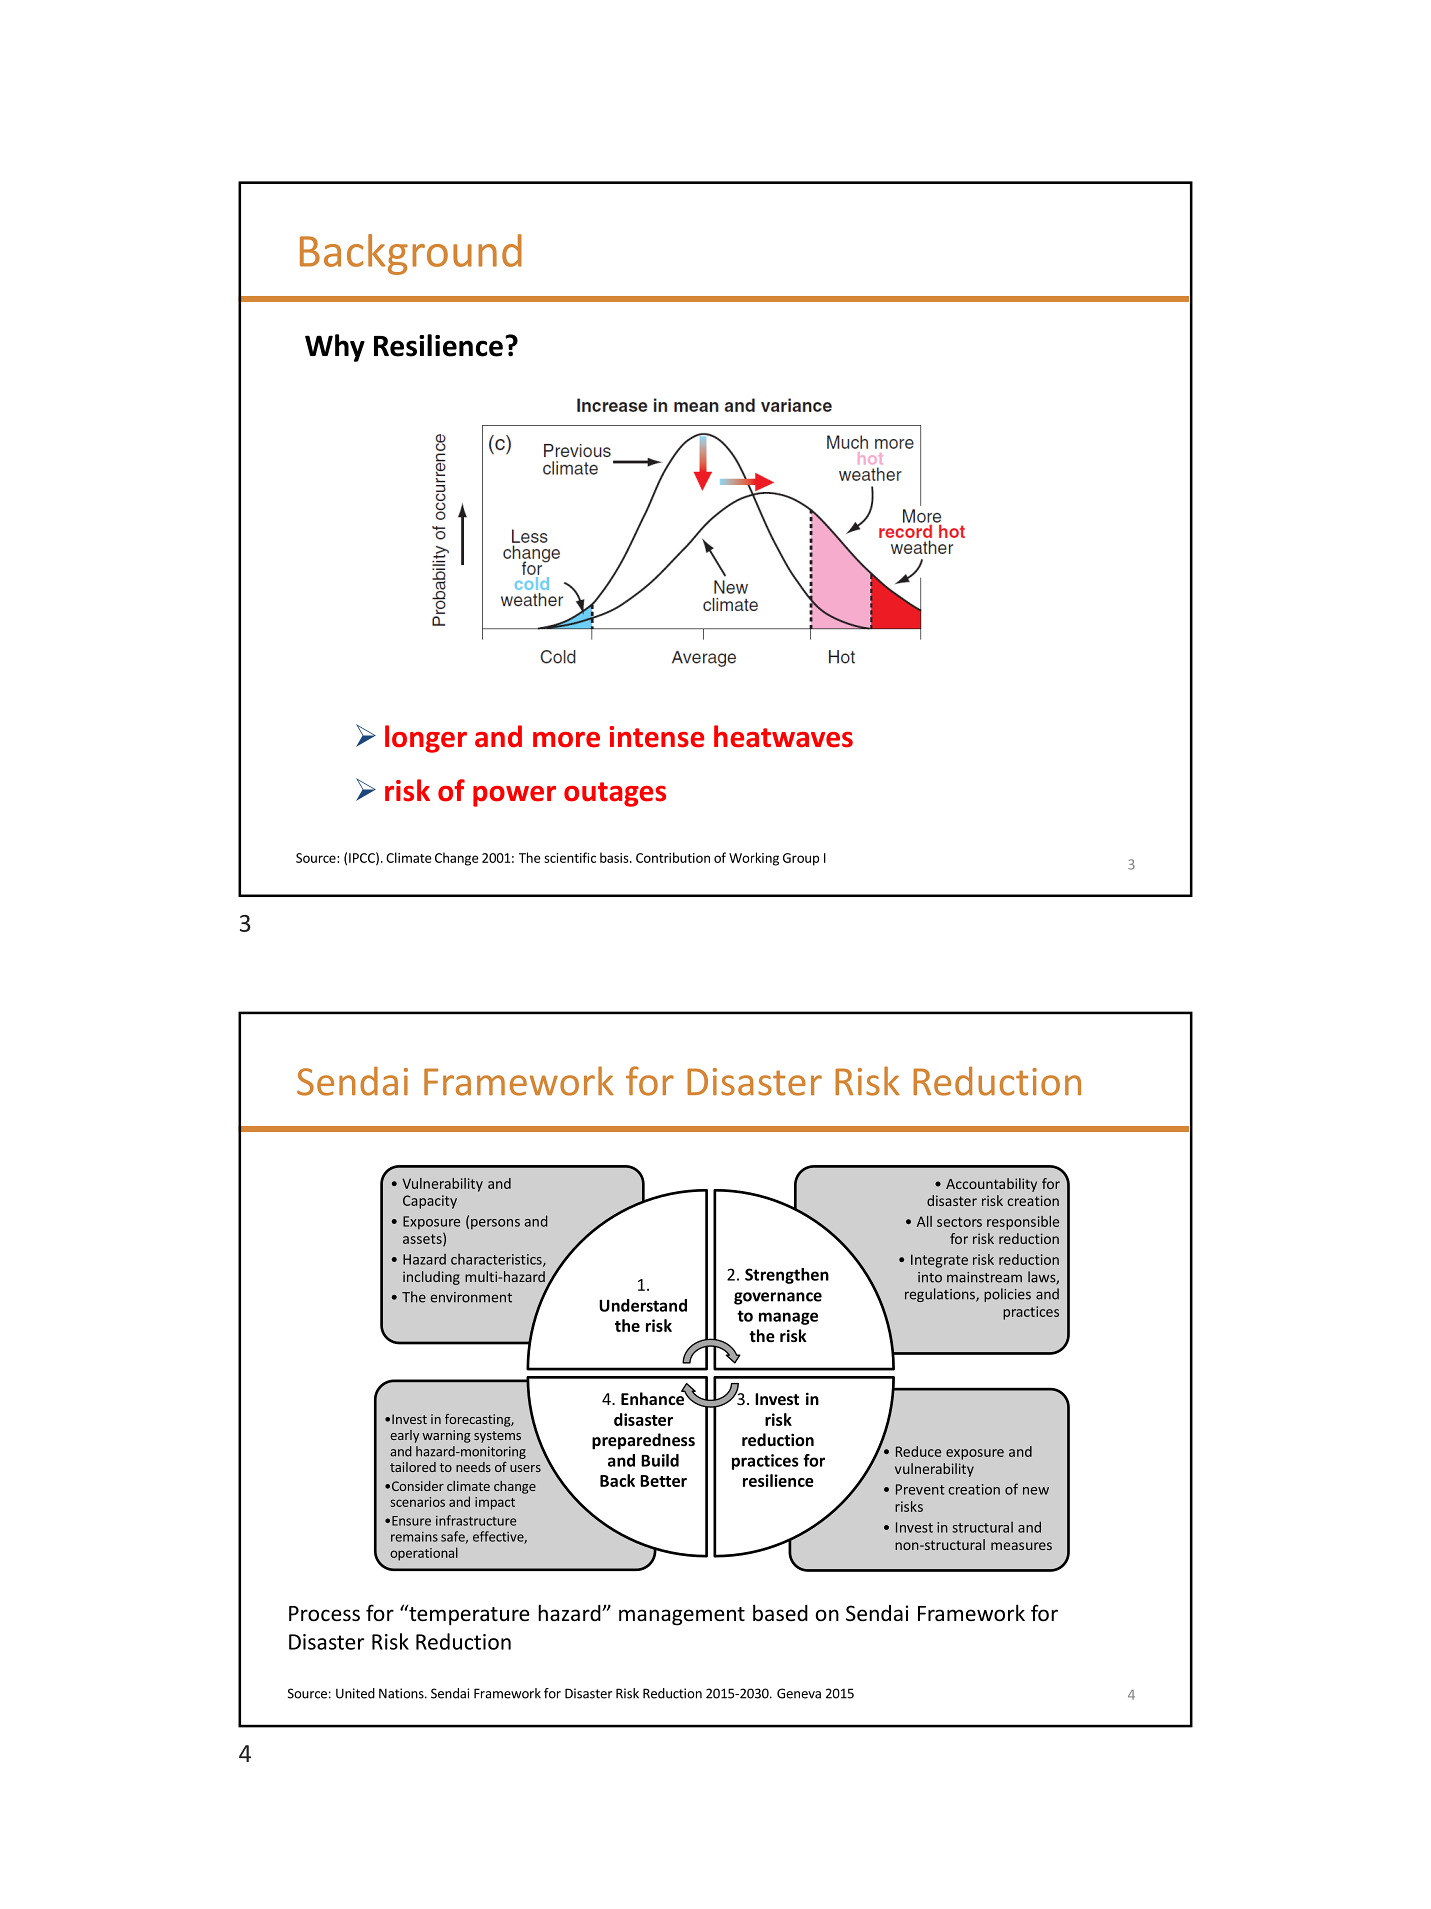 This page has height=1909, width=1431. I want to click on Contribution, so click(673, 857).
